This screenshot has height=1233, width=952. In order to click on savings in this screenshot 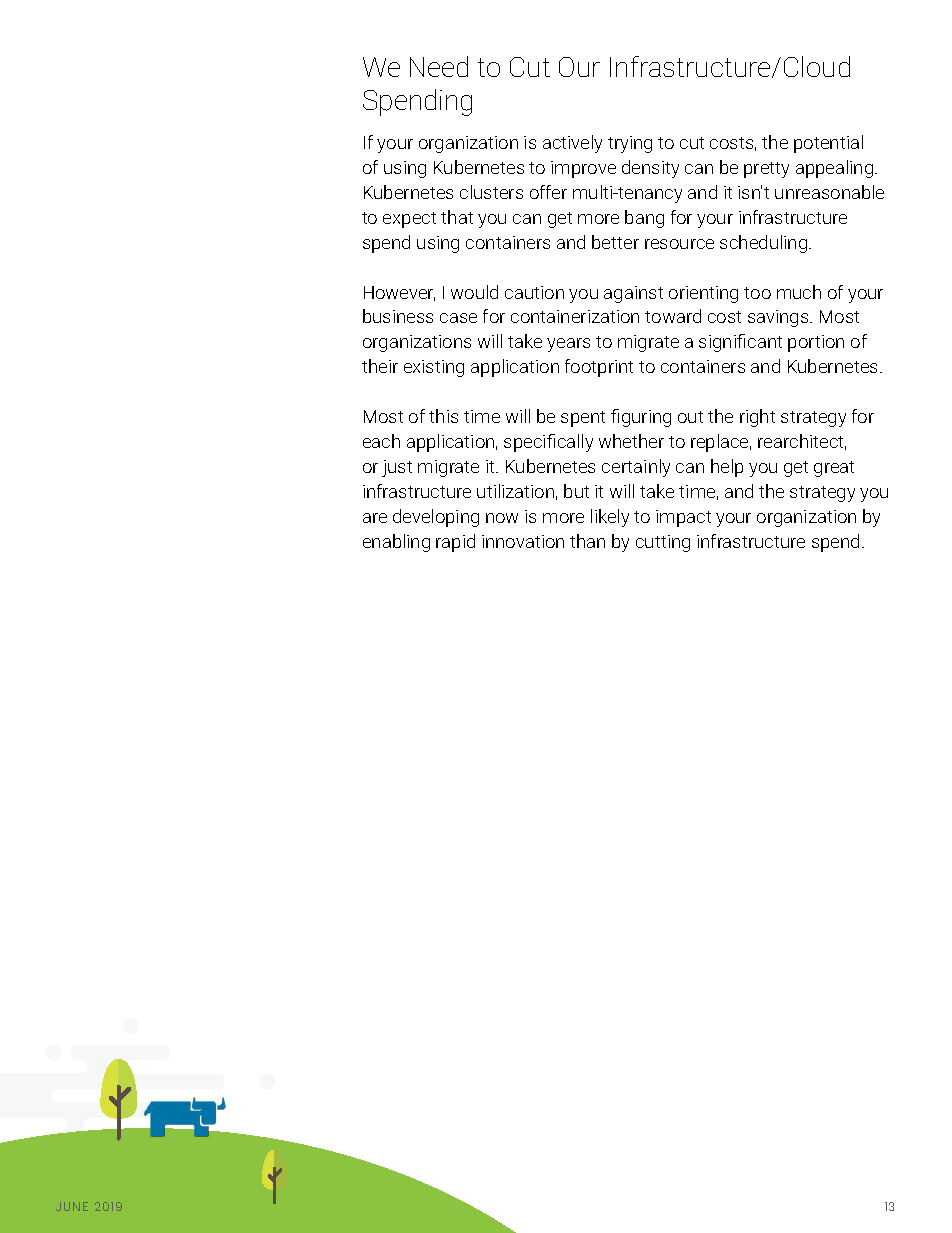, I will do `click(779, 318)`.
